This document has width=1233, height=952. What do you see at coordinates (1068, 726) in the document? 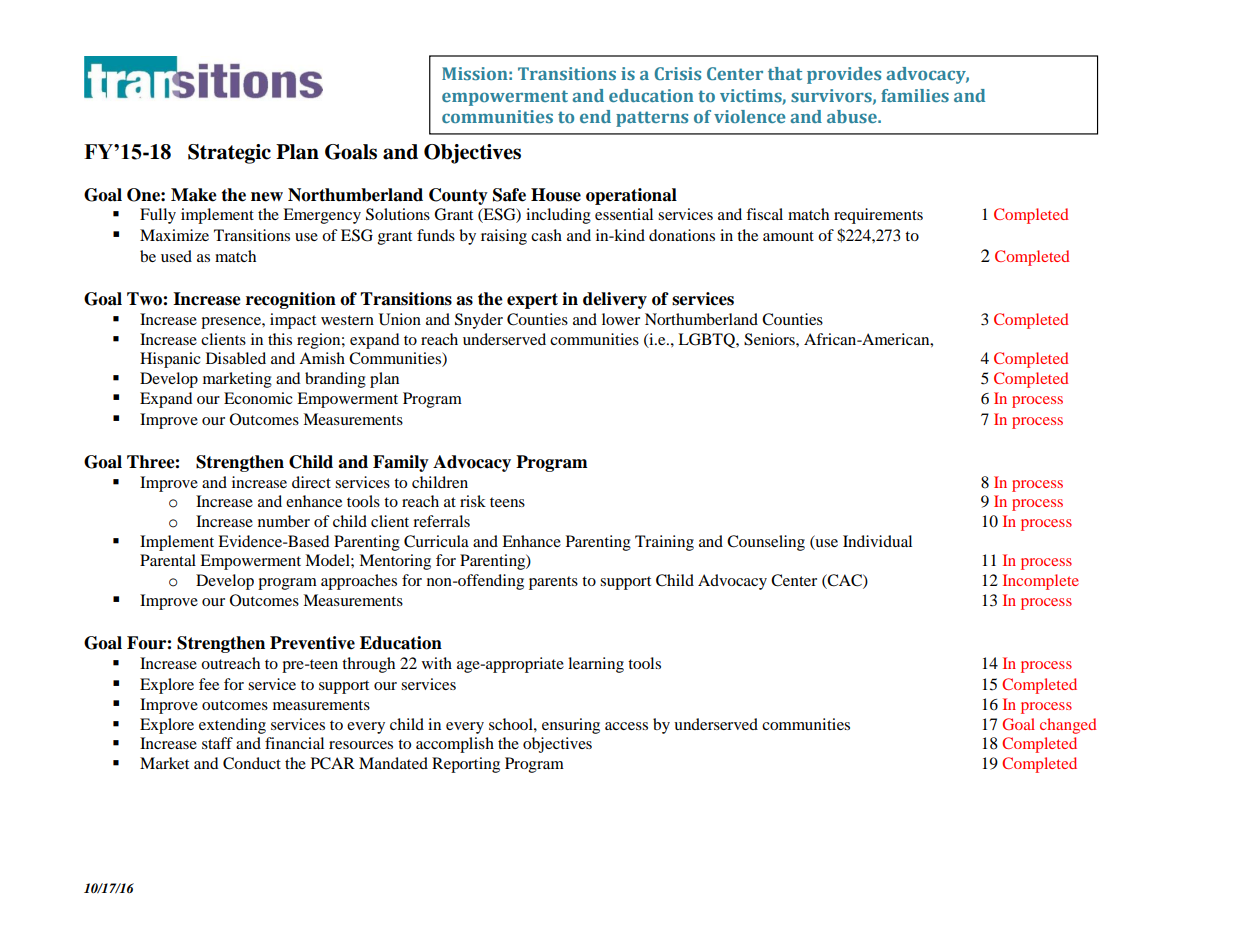
I see `changed` at bounding box center [1068, 726].
